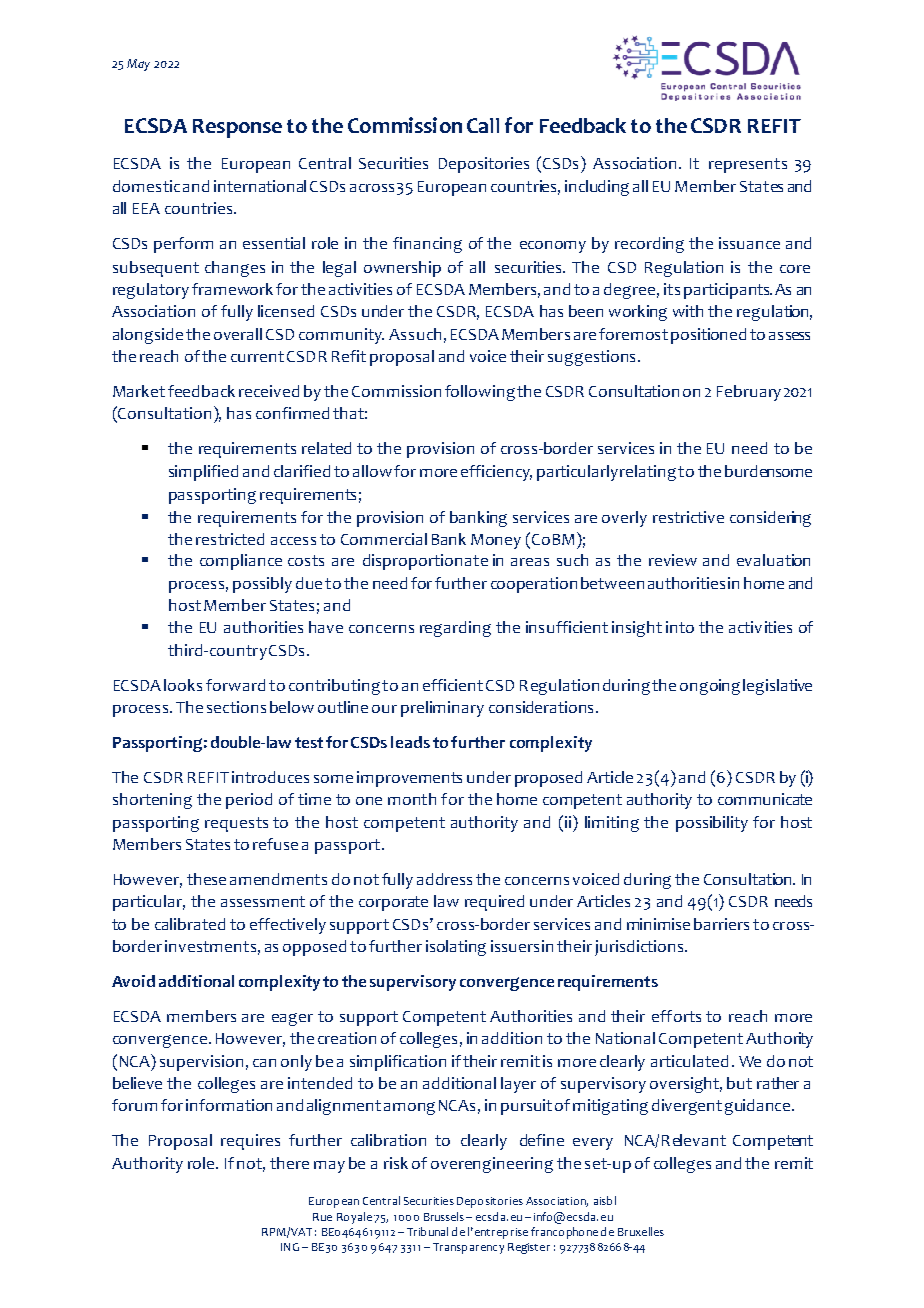 The image size is (924, 1308). I want to click on Call, so click(483, 125).
